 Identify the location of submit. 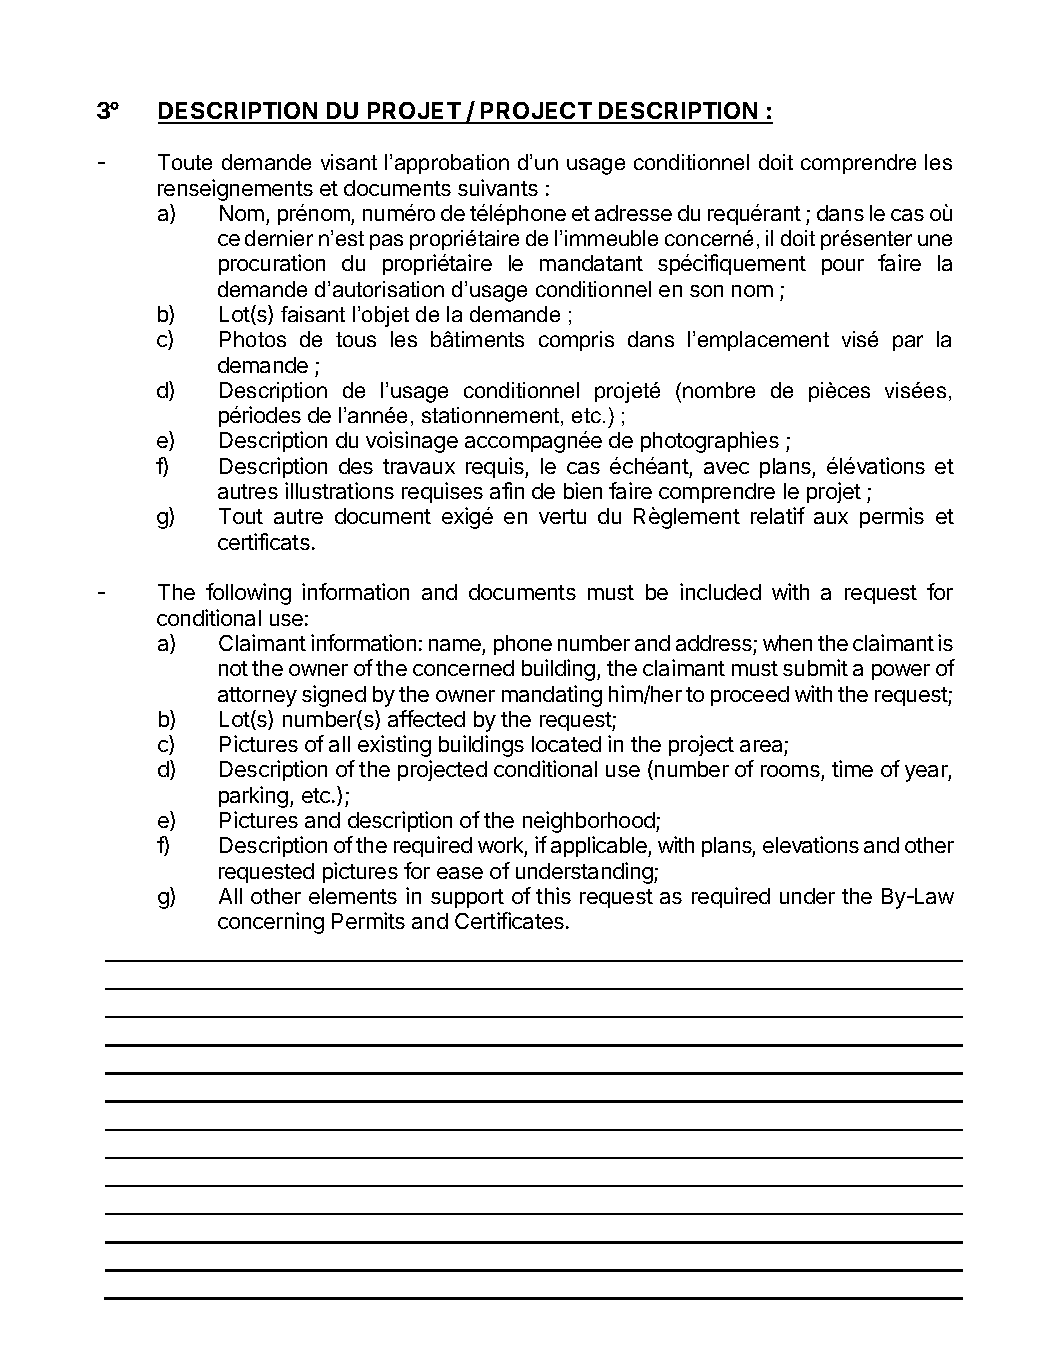
(815, 667).
